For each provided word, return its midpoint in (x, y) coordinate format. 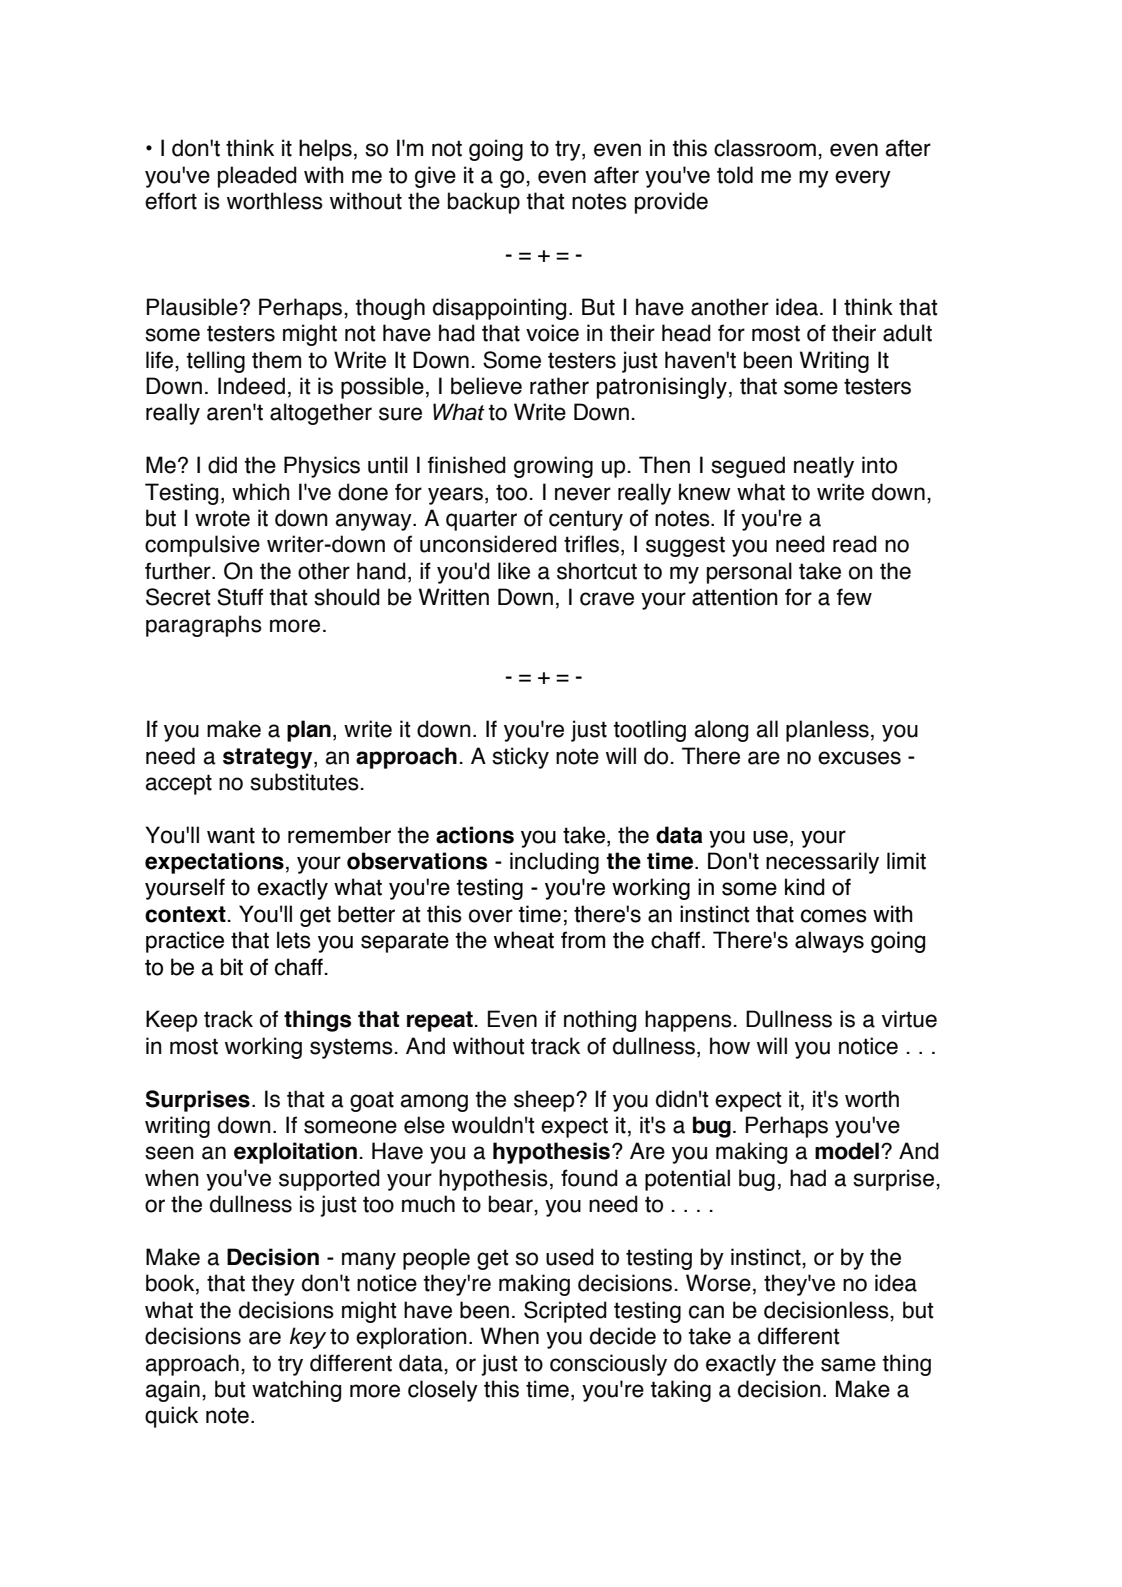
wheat (524, 940)
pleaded (257, 177)
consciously (608, 1365)
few (854, 597)
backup (484, 203)
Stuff (240, 597)
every (863, 179)
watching (296, 1391)
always (829, 942)
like (514, 571)
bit (232, 967)
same (848, 1365)
